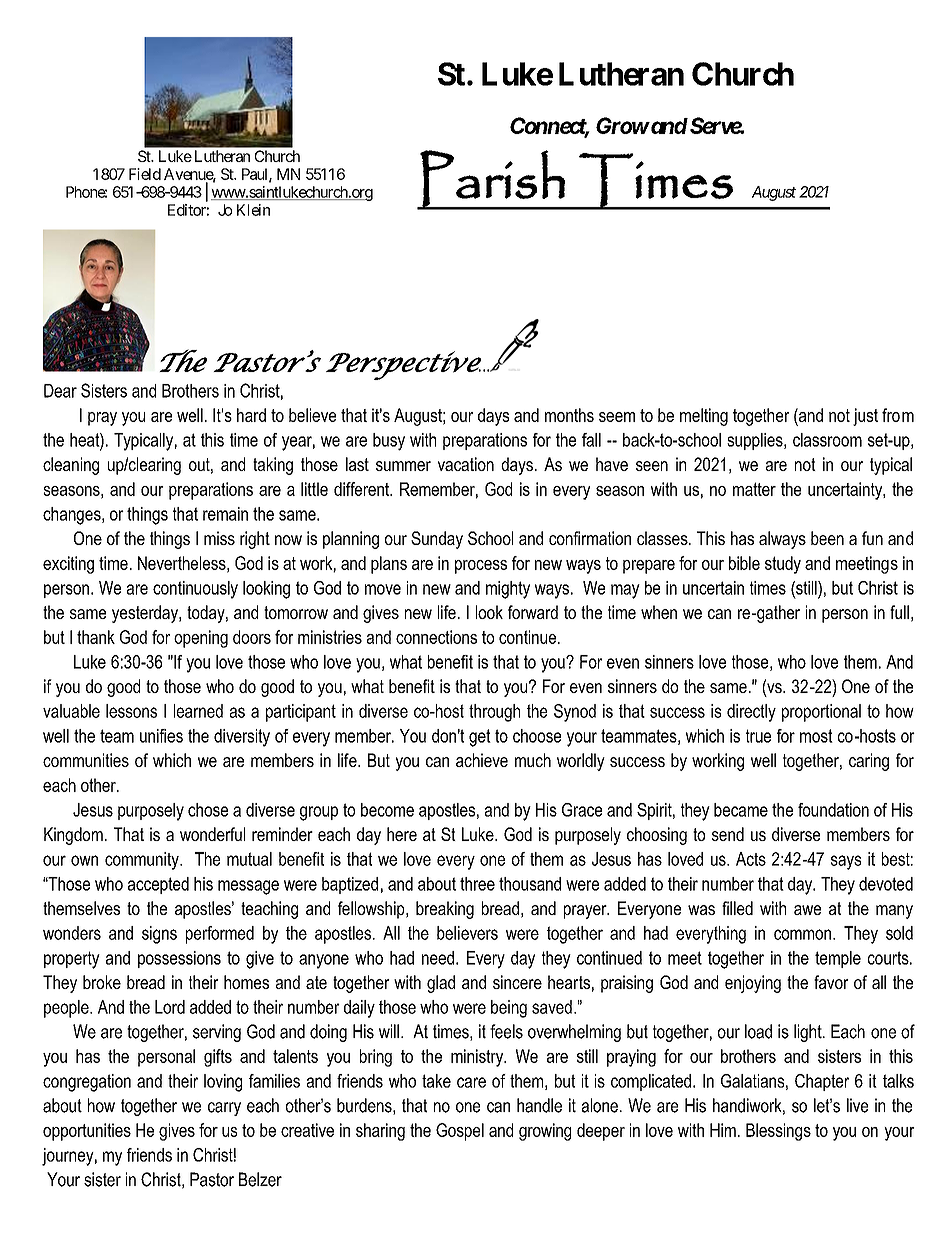 Image resolution: width=952 pixels, height=1233 pixels. I want to click on three, so click(477, 884).
